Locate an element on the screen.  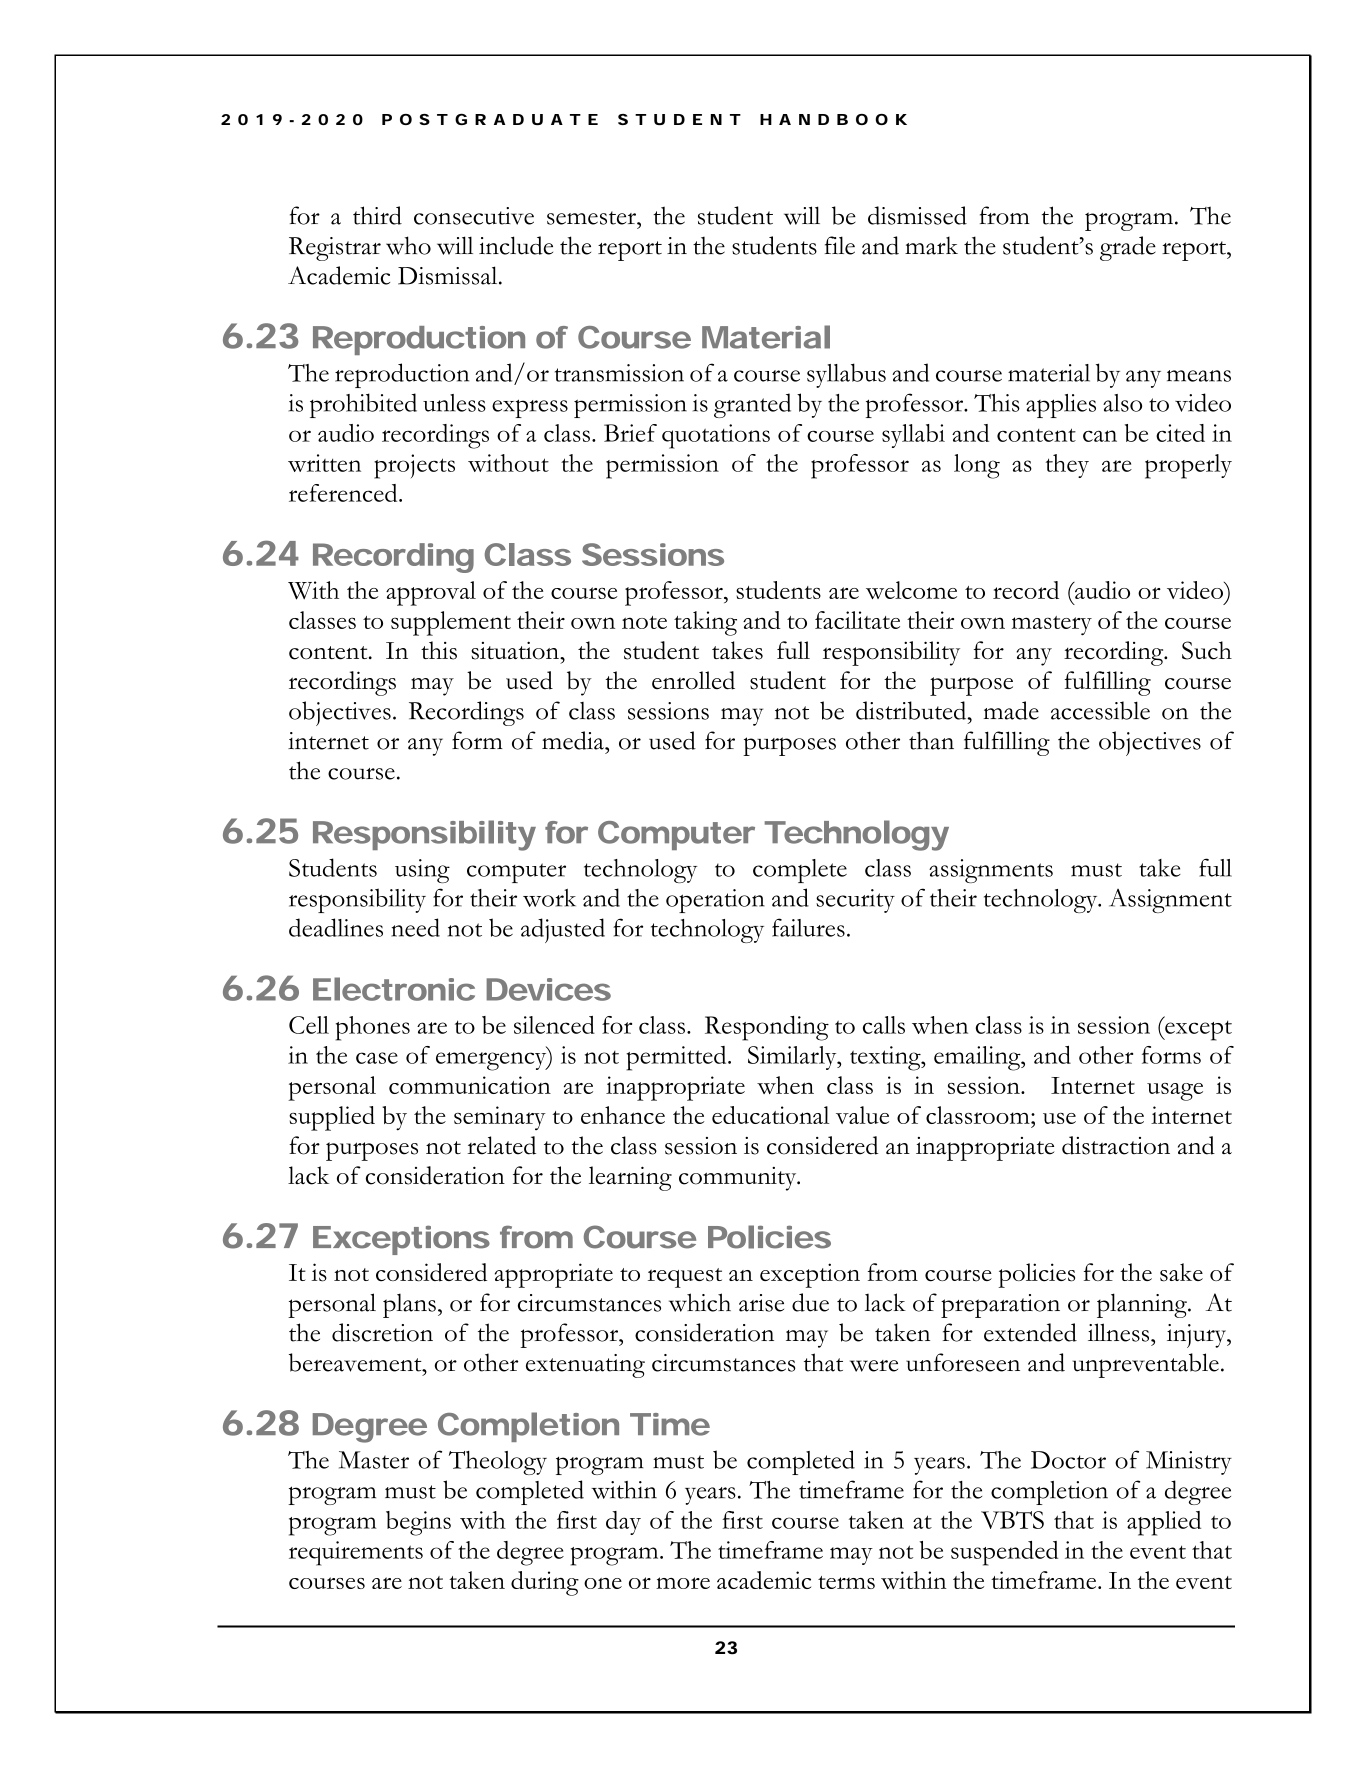
distraction is located at coordinates (1116, 1145).
